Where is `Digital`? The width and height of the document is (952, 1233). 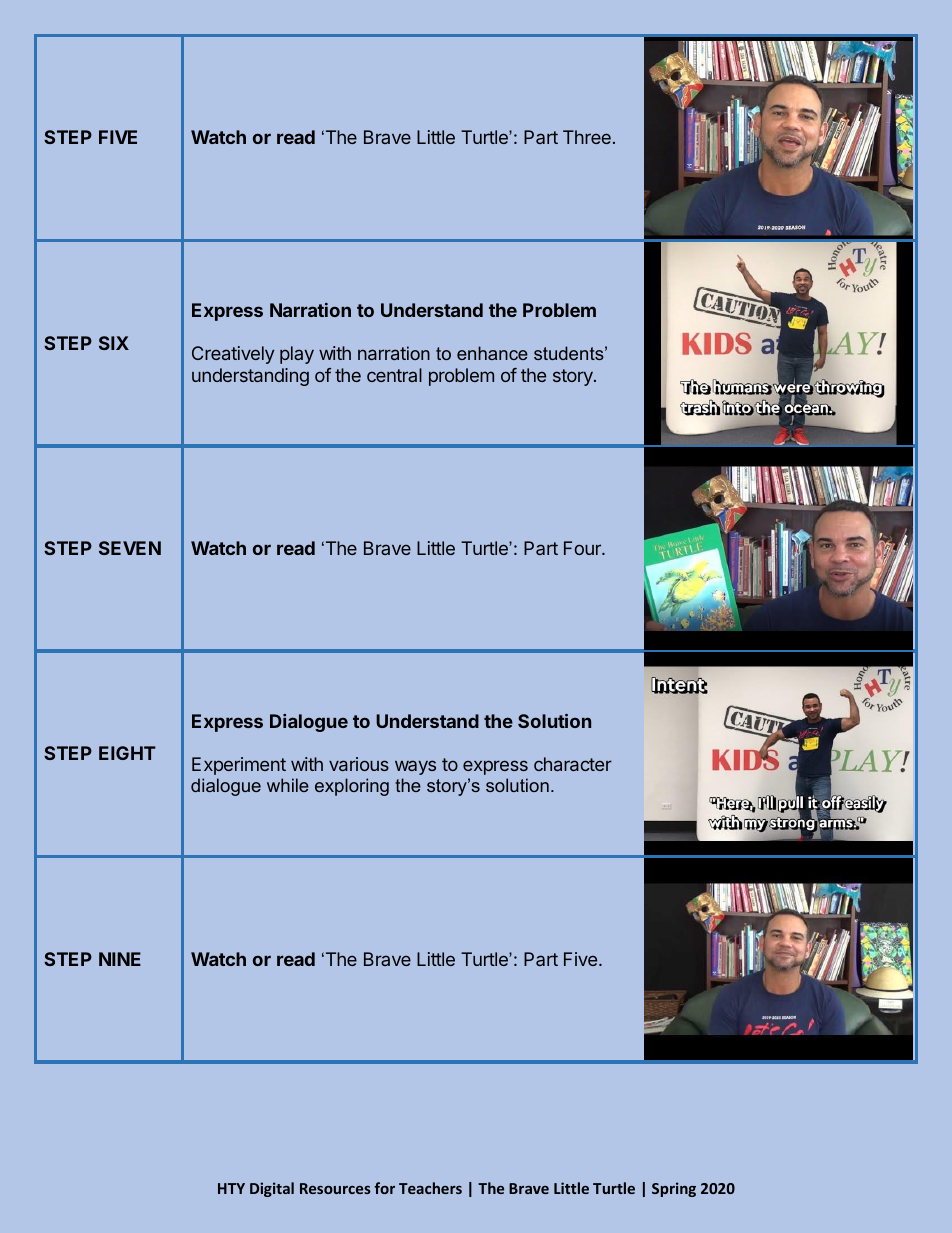 Digital is located at coordinates (272, 1189).
